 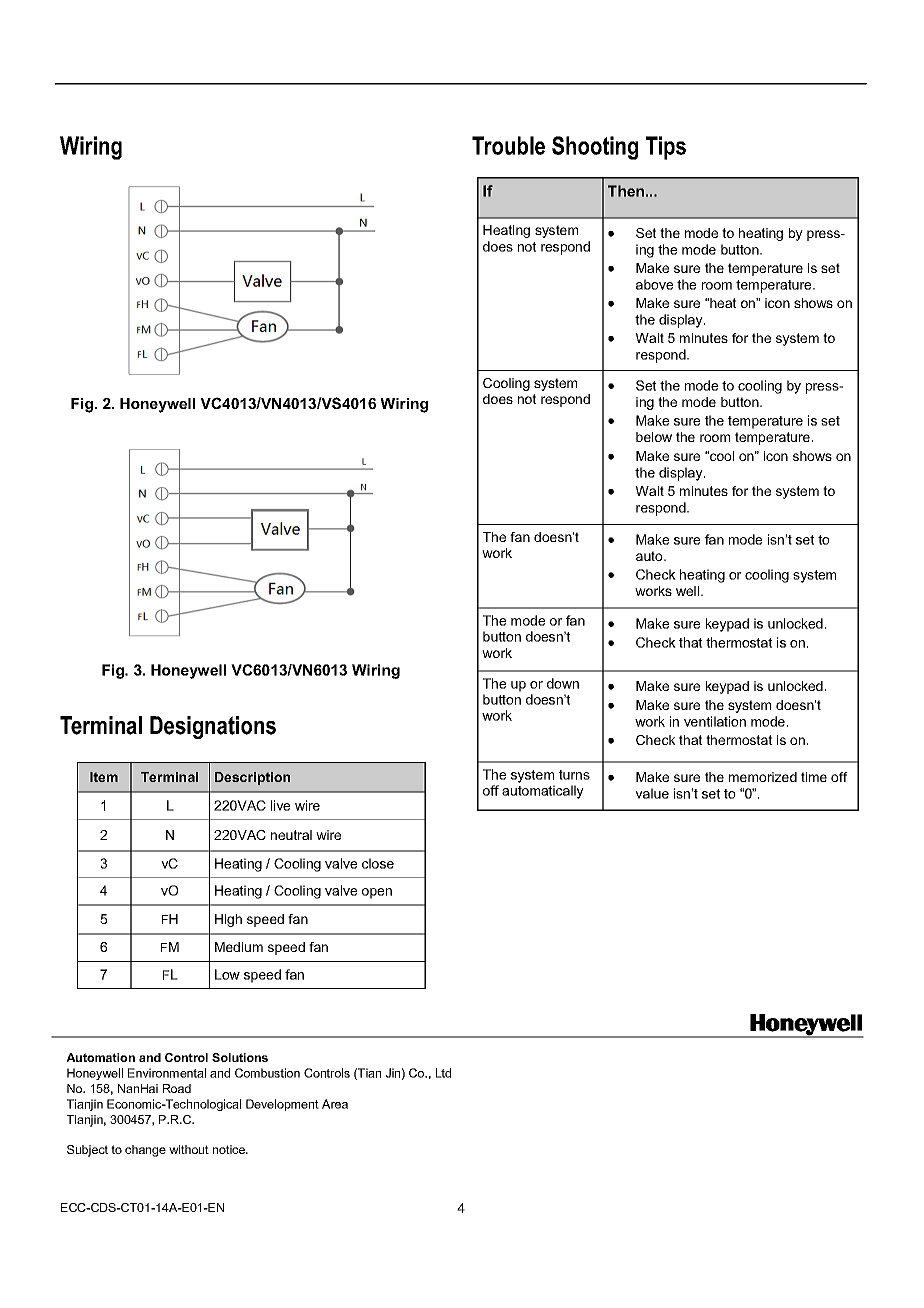 I want to click on Designations, so click(x=213, y=727).
